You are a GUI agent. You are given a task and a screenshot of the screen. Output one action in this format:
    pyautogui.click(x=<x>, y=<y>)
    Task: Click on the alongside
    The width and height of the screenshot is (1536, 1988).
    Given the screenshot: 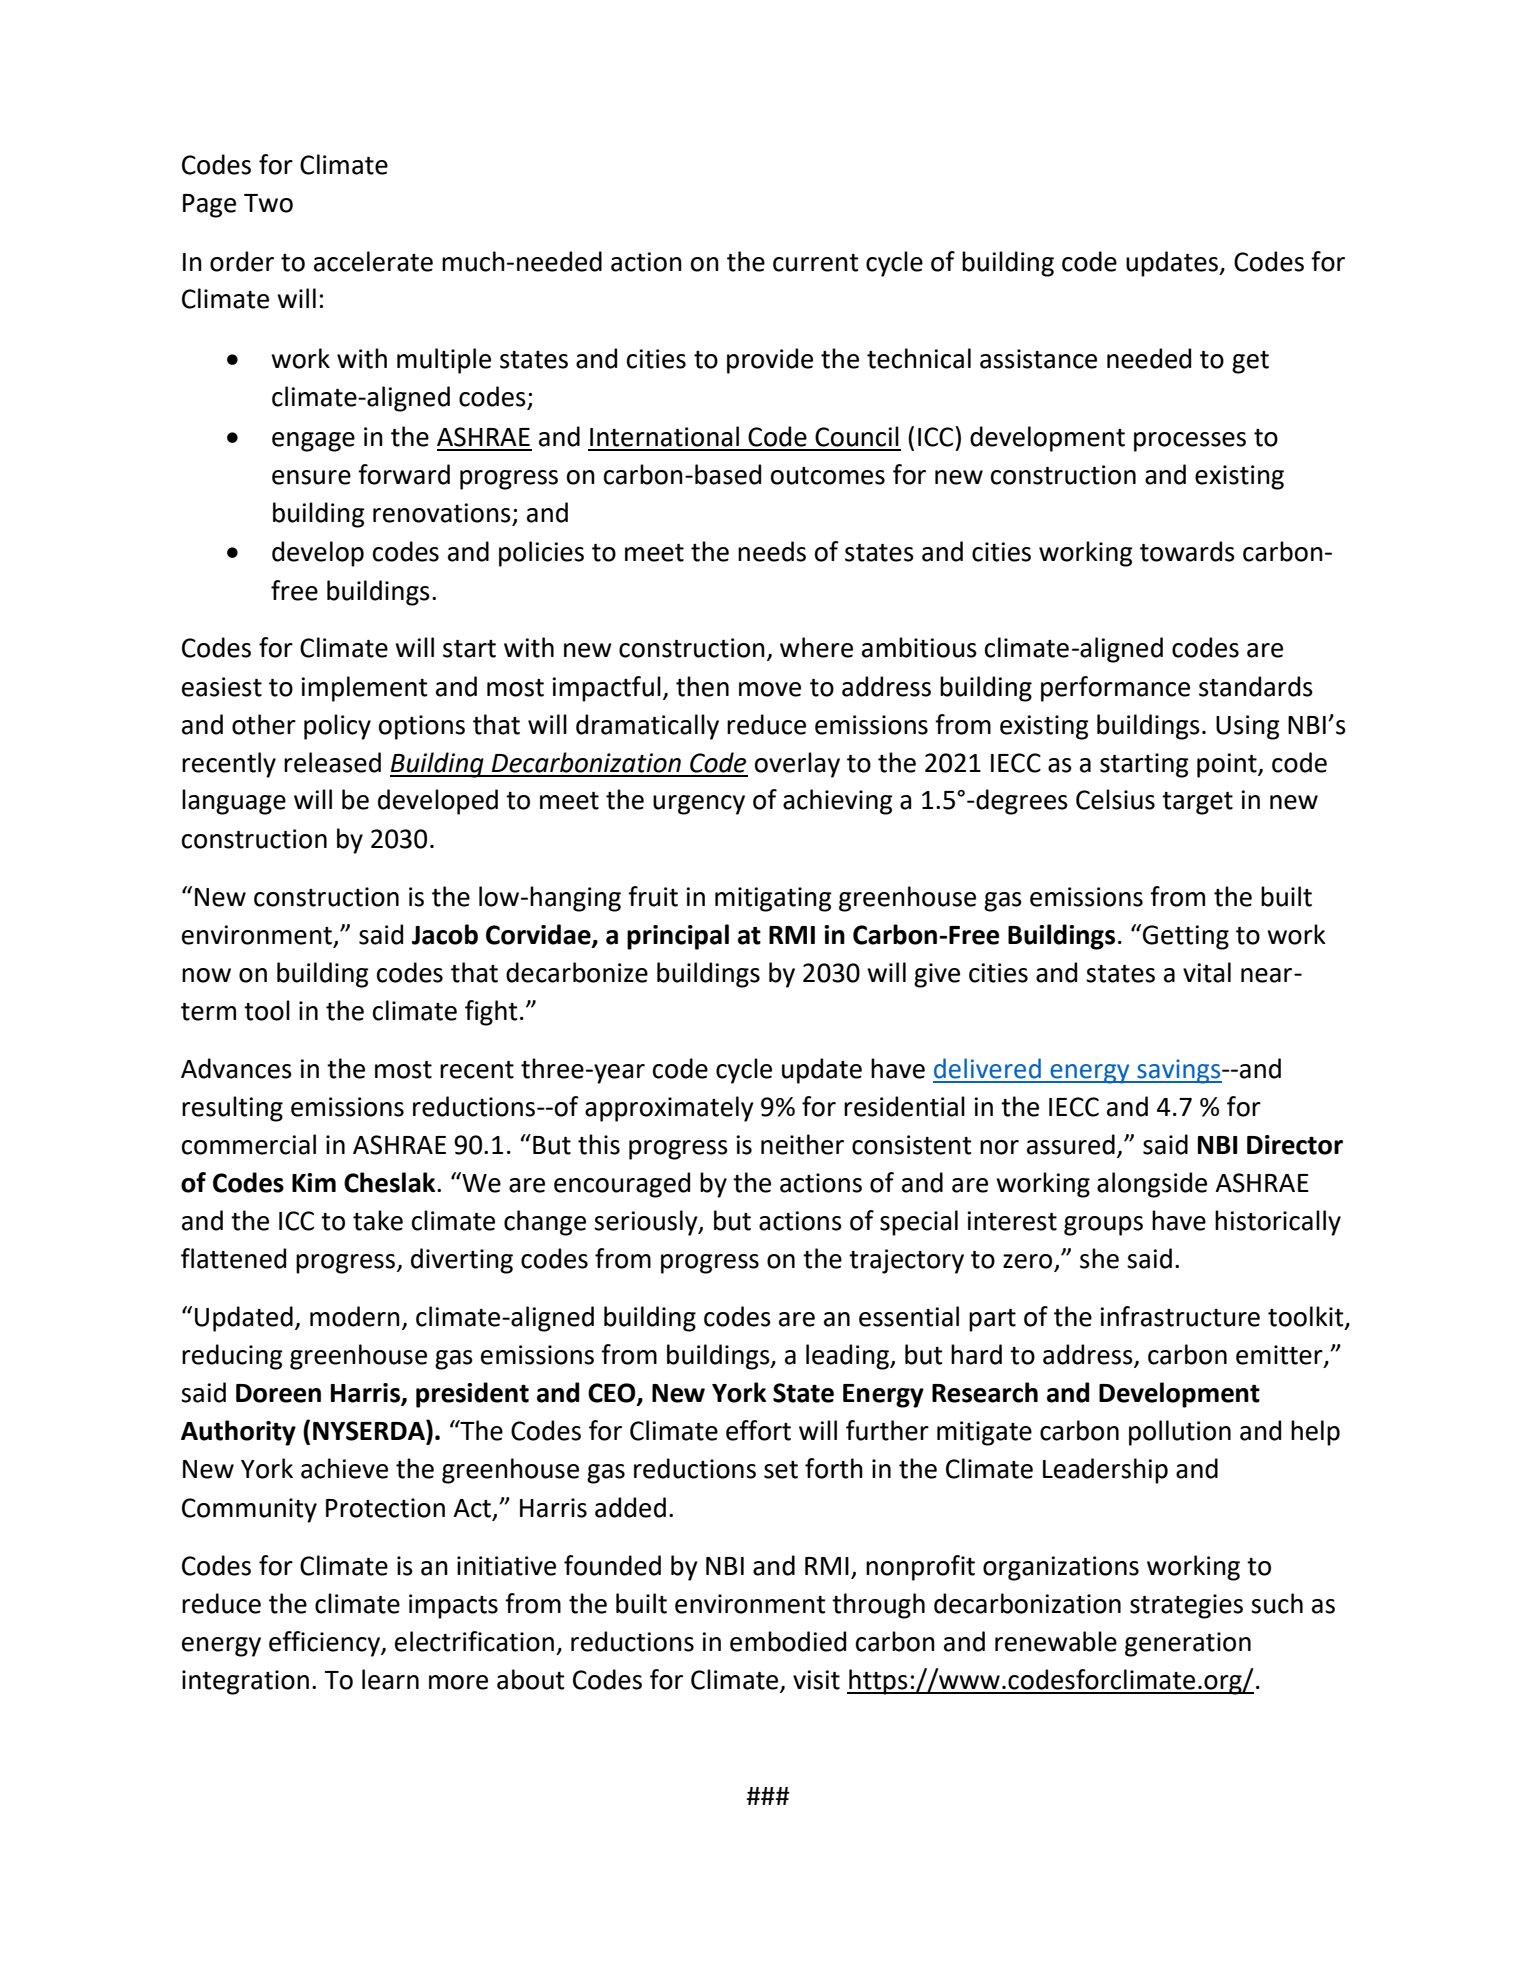 What is the action you would take?
    pyautogui.click(x=1152, y=1185)
